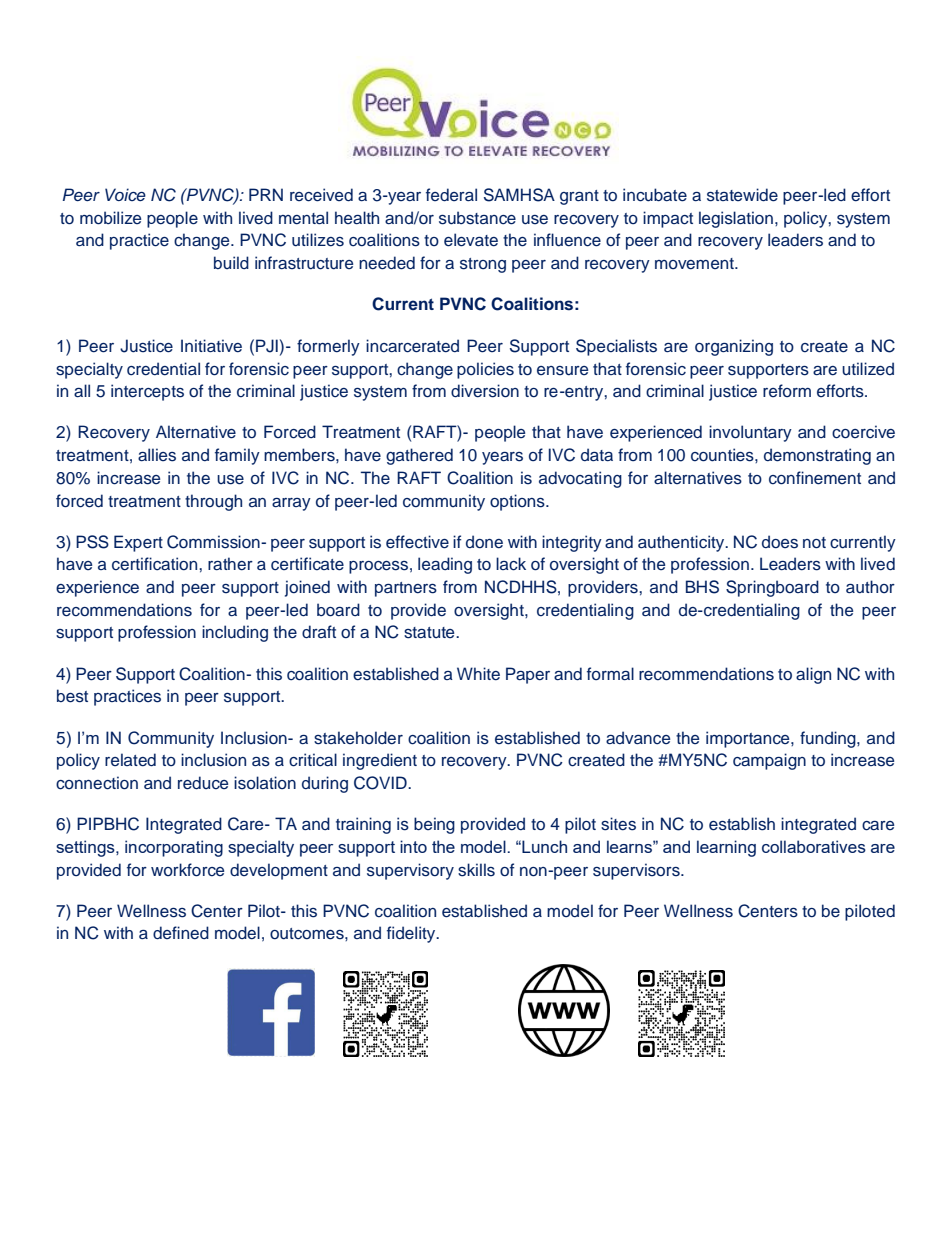 The width and height of the screenshot is (952, 1233). What do you see at coordinates (110, 218) in the screenshot?
I see `mobilize` at bounding box center [110, 218].
